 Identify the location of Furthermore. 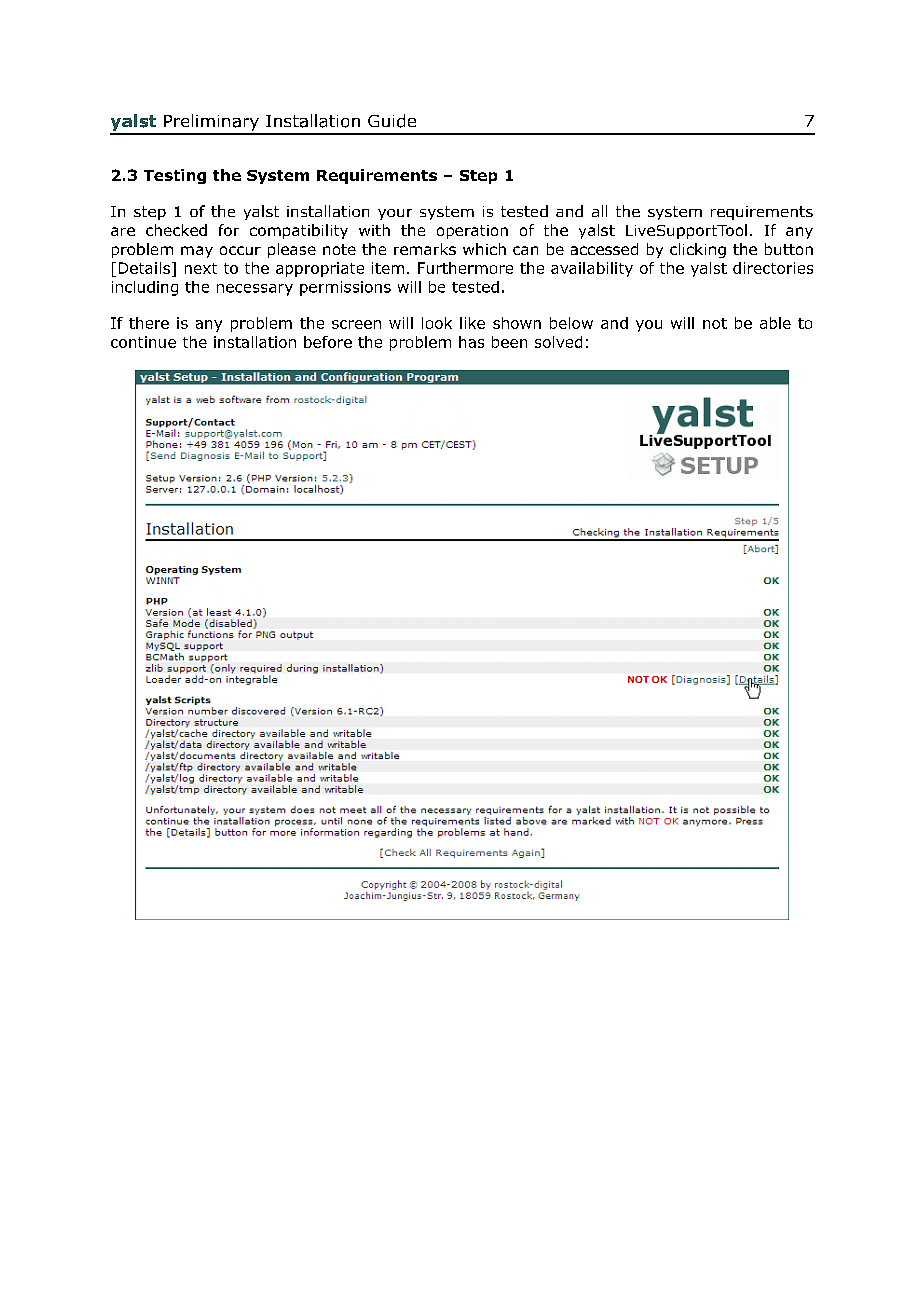
(465, 268).
